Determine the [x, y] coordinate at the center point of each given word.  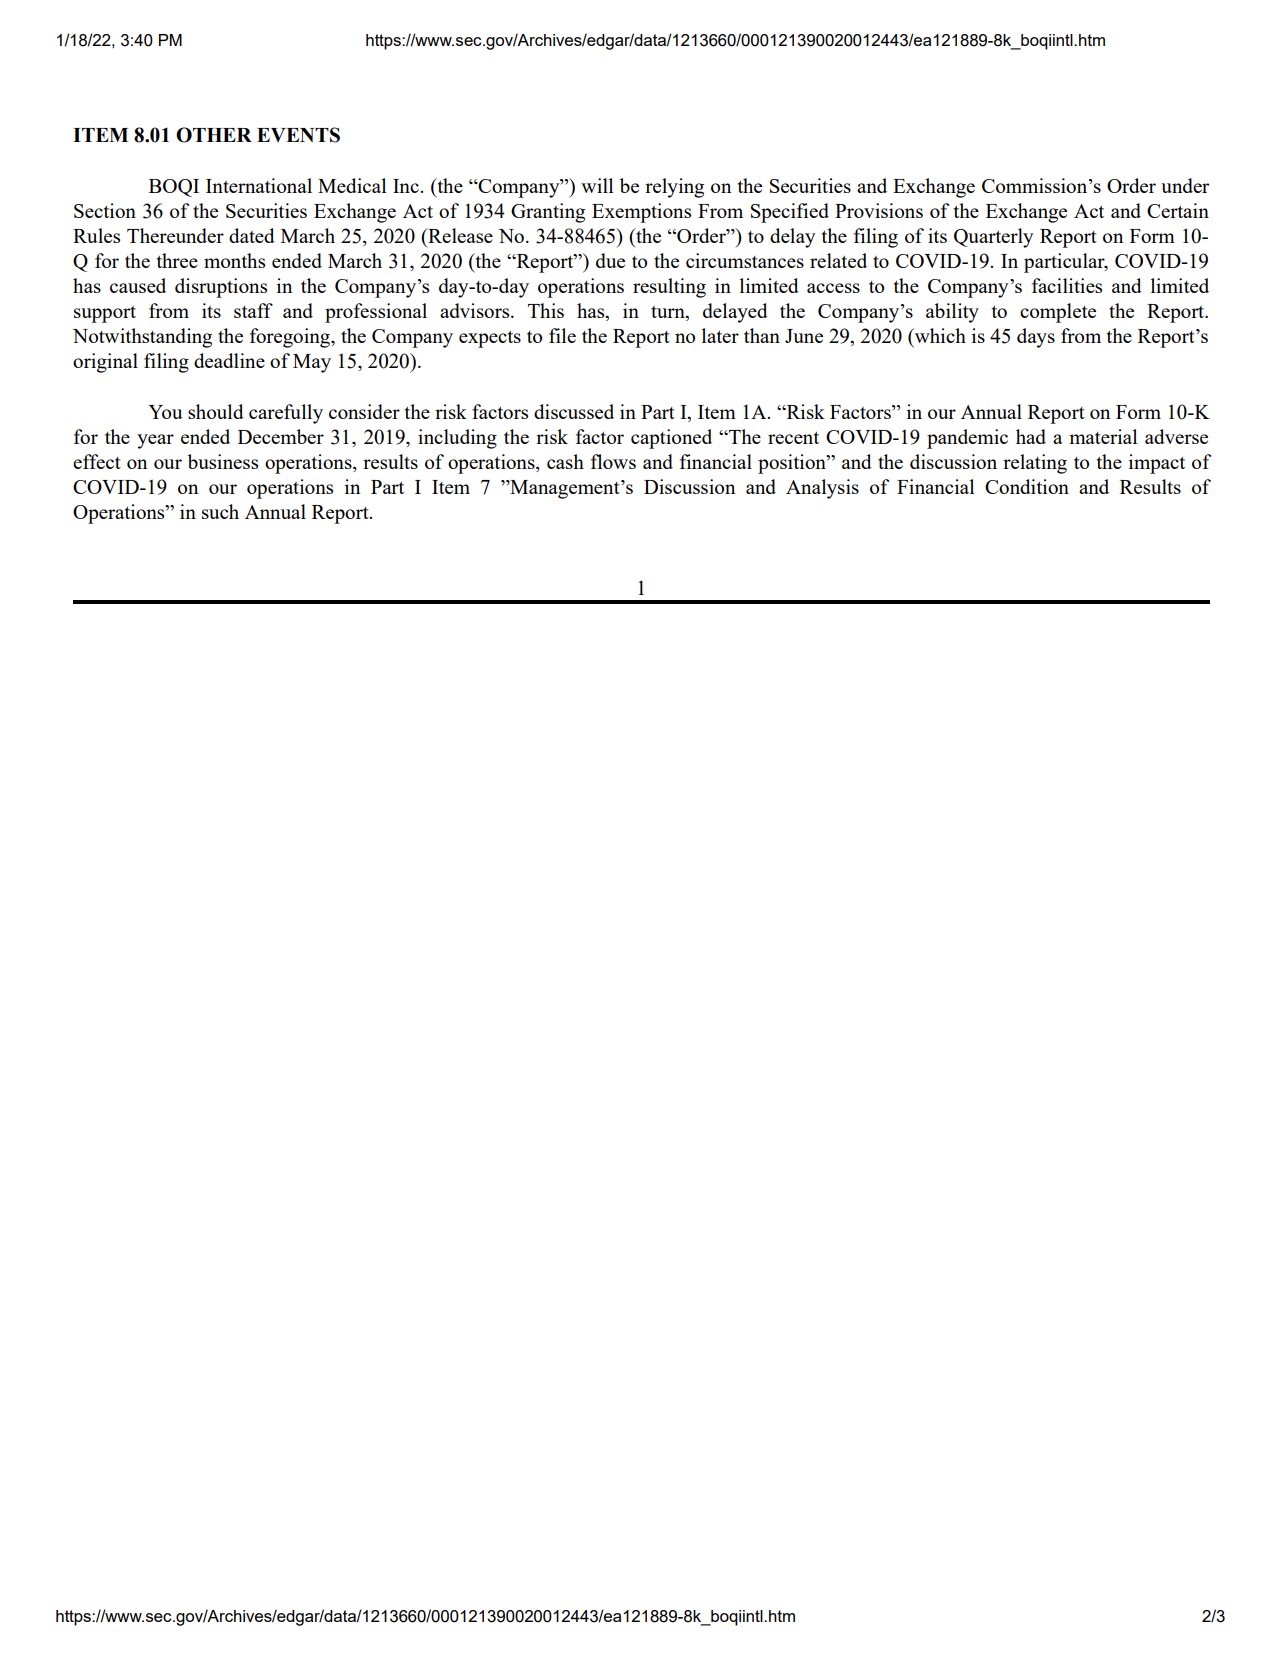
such [220, 511]
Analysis [822, 489]
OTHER [214, 135]
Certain [1178, 210]
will [597, 185]
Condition [1027, 486]
